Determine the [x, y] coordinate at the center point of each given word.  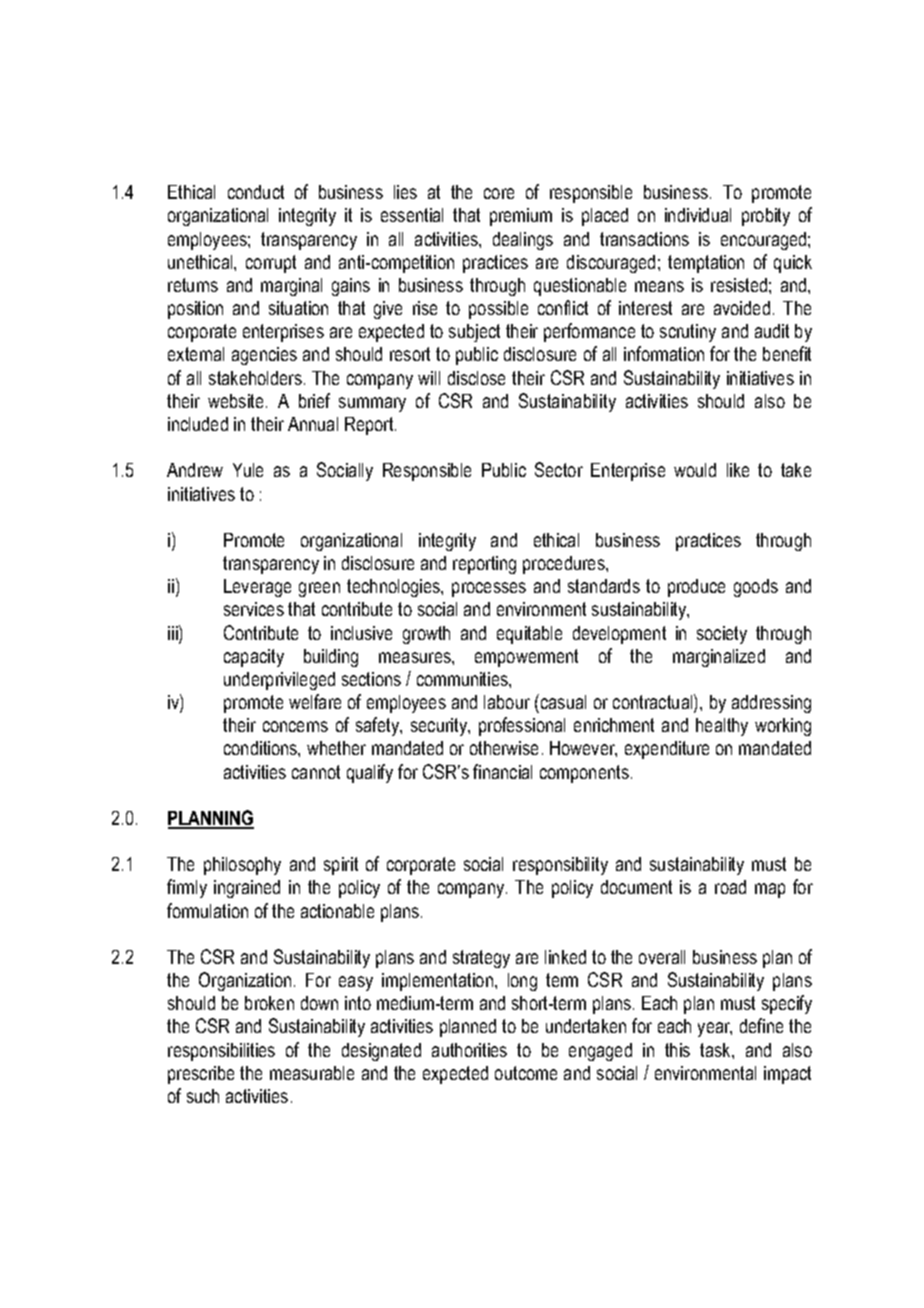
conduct [256, 192]
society [722, 635]
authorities [469, 1050]
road [730, 887]
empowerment [526, 658]
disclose [476, 378]
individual [698, 215]
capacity [254, 658]
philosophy [242, 866]
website [235, 401]
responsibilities [221, 1052]
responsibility [560, 866]
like [738, 470]
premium [521, 217]
